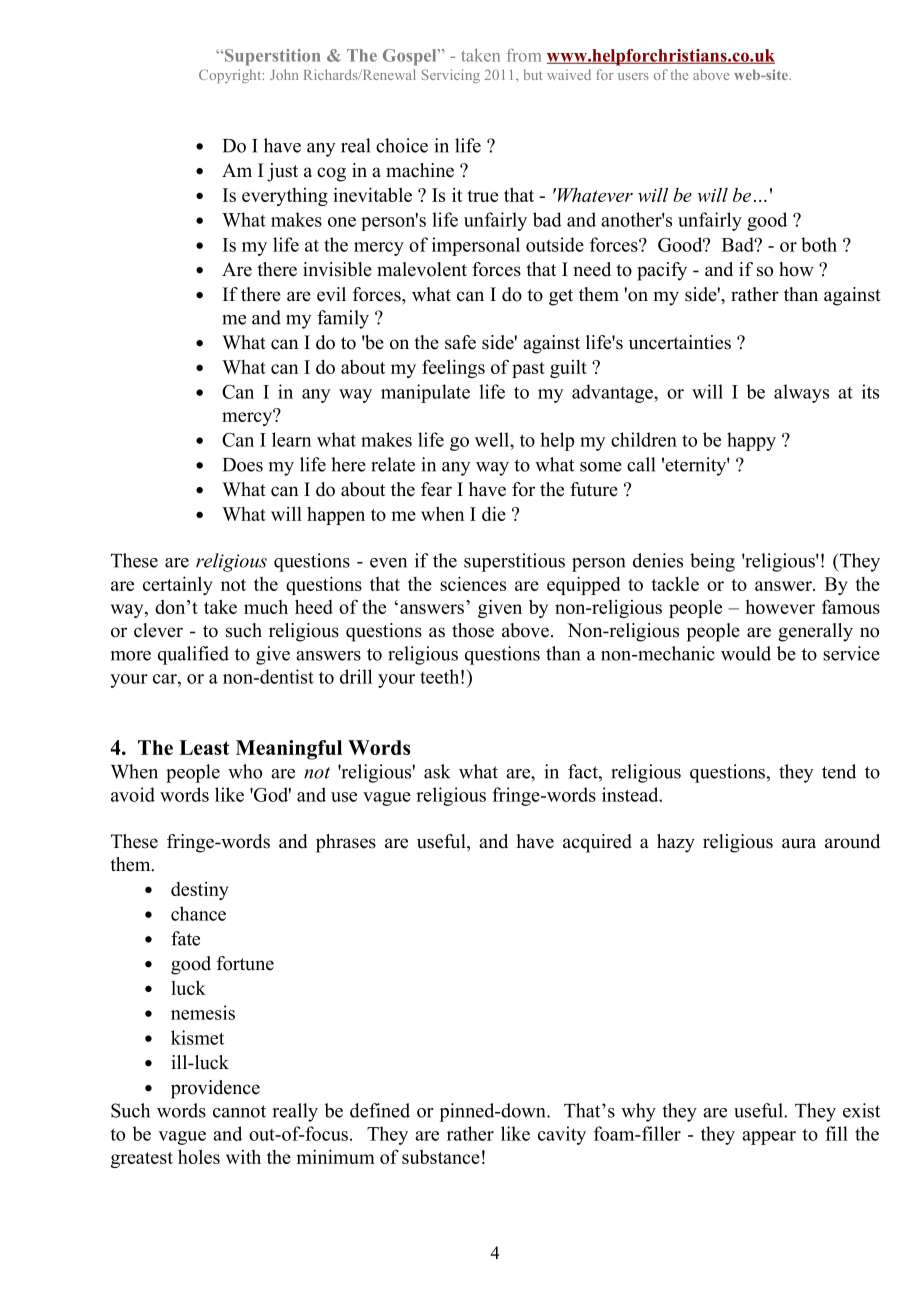 The image size is (924, 1308). What do you see at coordinates (780, 607) in the screenshot?
I see `however` at bounding box center [780, 607].
